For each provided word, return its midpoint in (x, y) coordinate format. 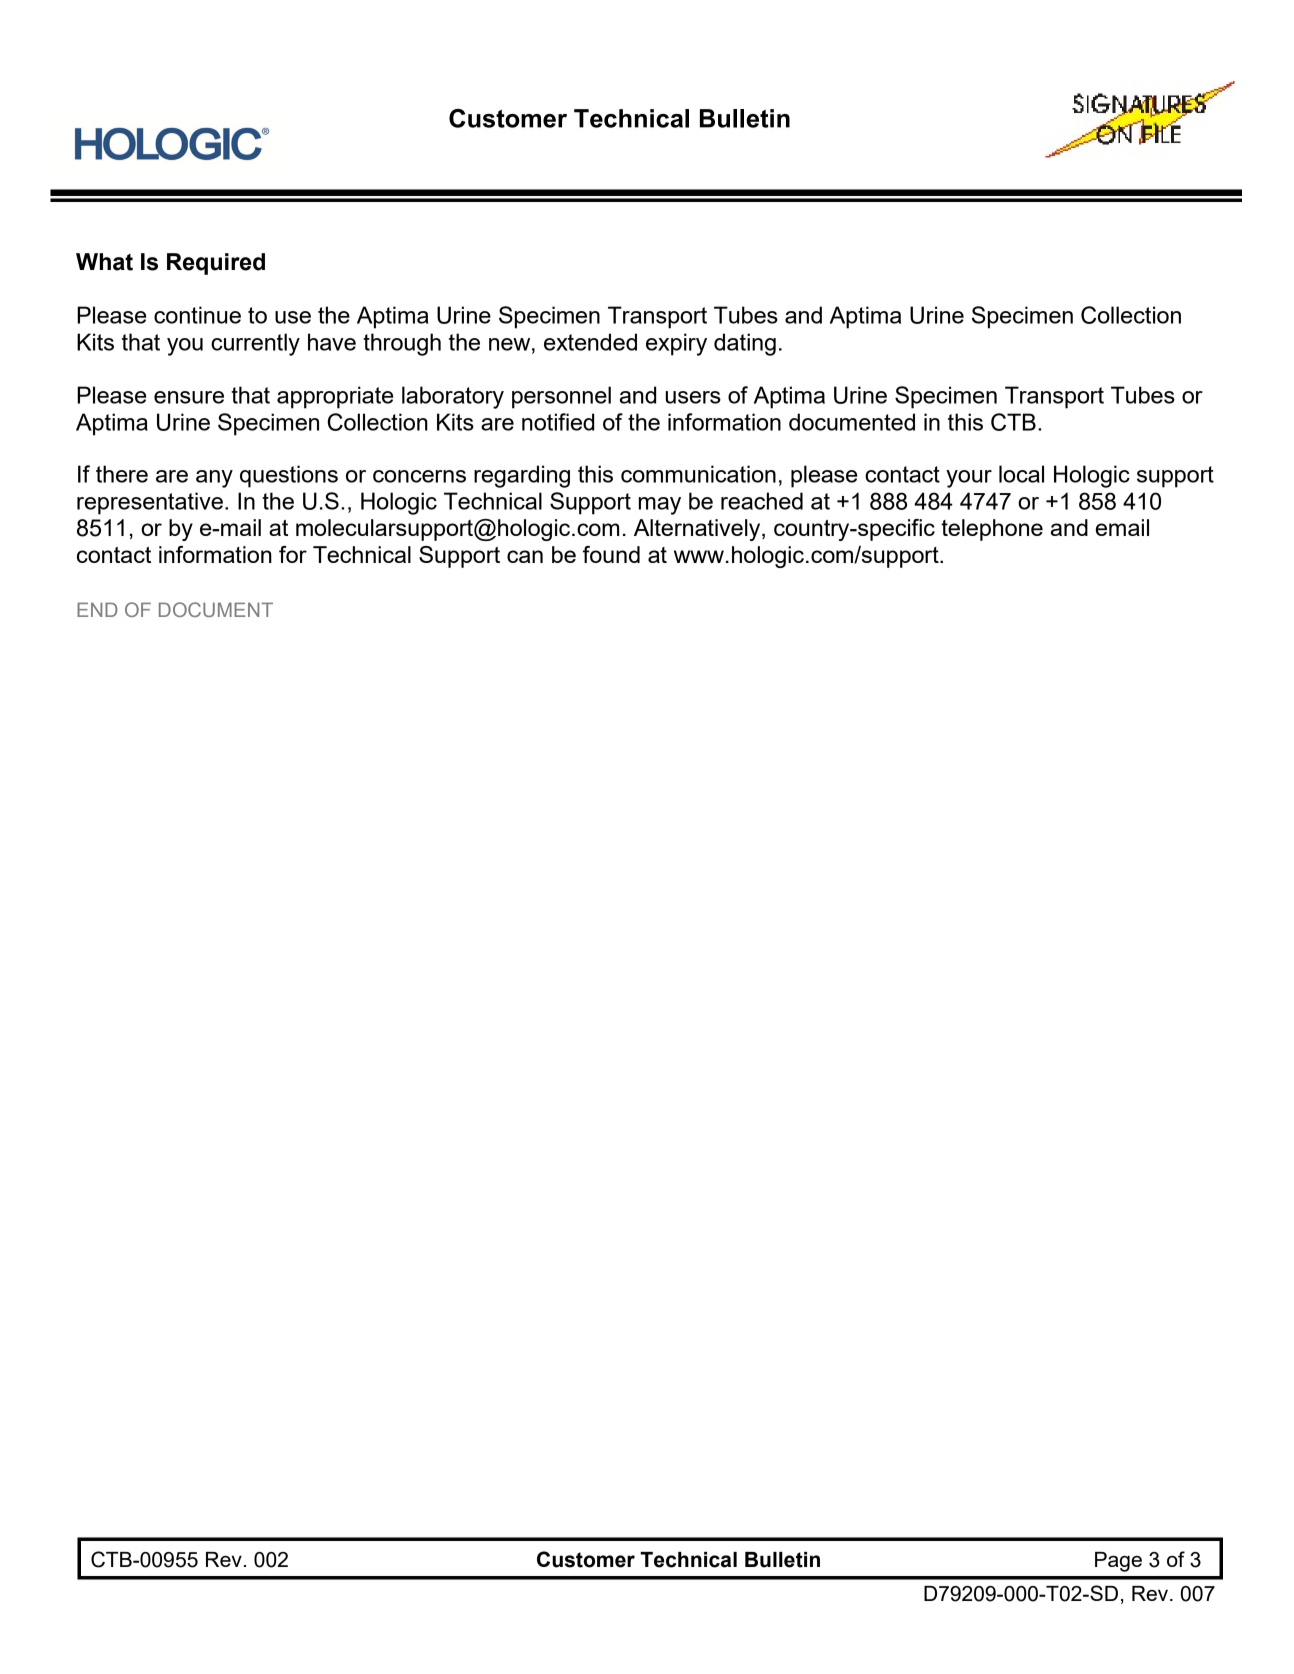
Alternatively (698, 530)
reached (762, 501)
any (214, 479)
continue (197, 315)
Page (1118, 1562)
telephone (992, 530)
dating (745, 344)
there (122, 474)
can (525, 556)
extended (590, 342)
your (969, 479)
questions (289, 476)
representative (150, 503)
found (611, 554)
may (660, 506)
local (1021, 474)
